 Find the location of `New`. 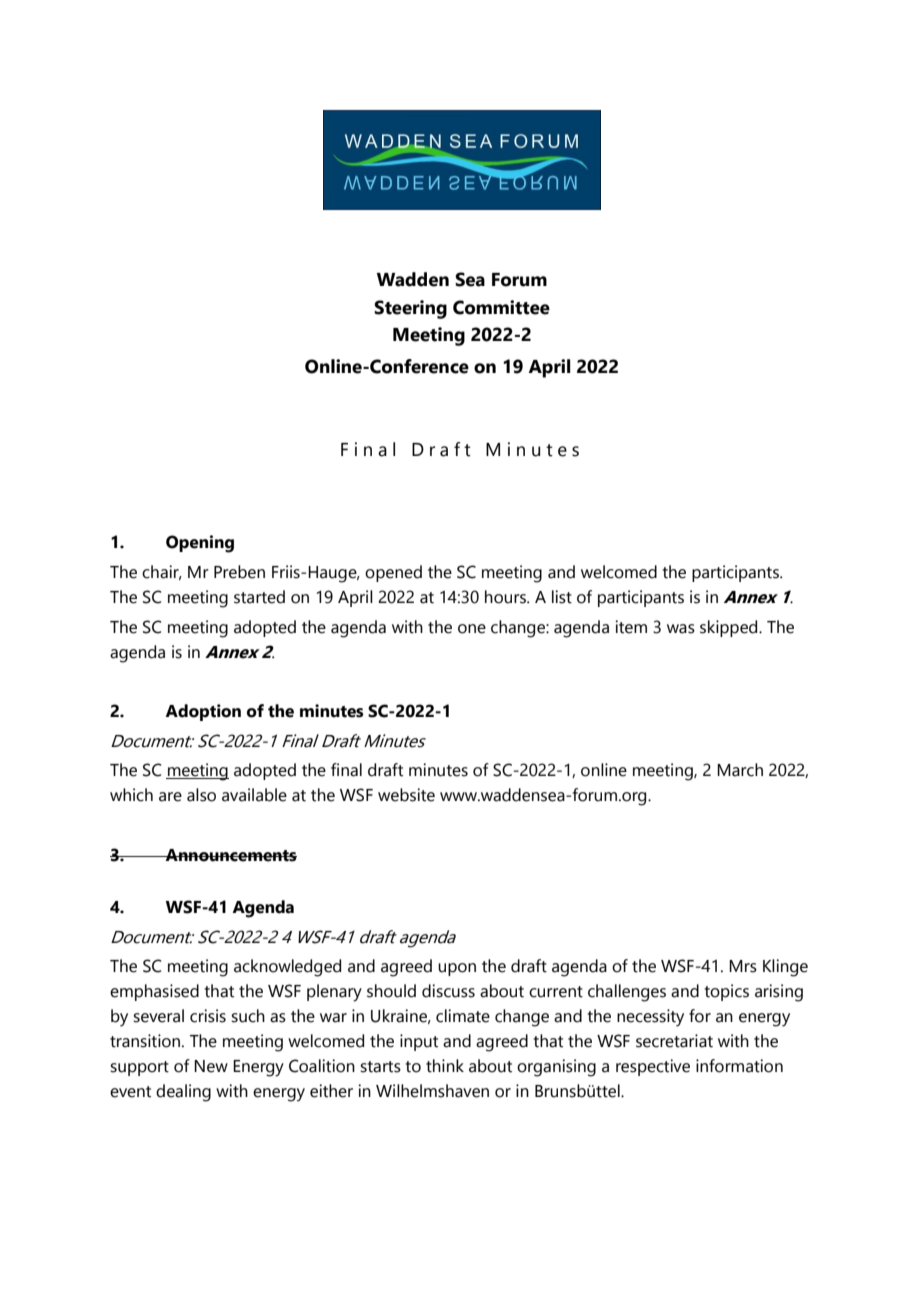

New is located at coordinates (211, 1066).
